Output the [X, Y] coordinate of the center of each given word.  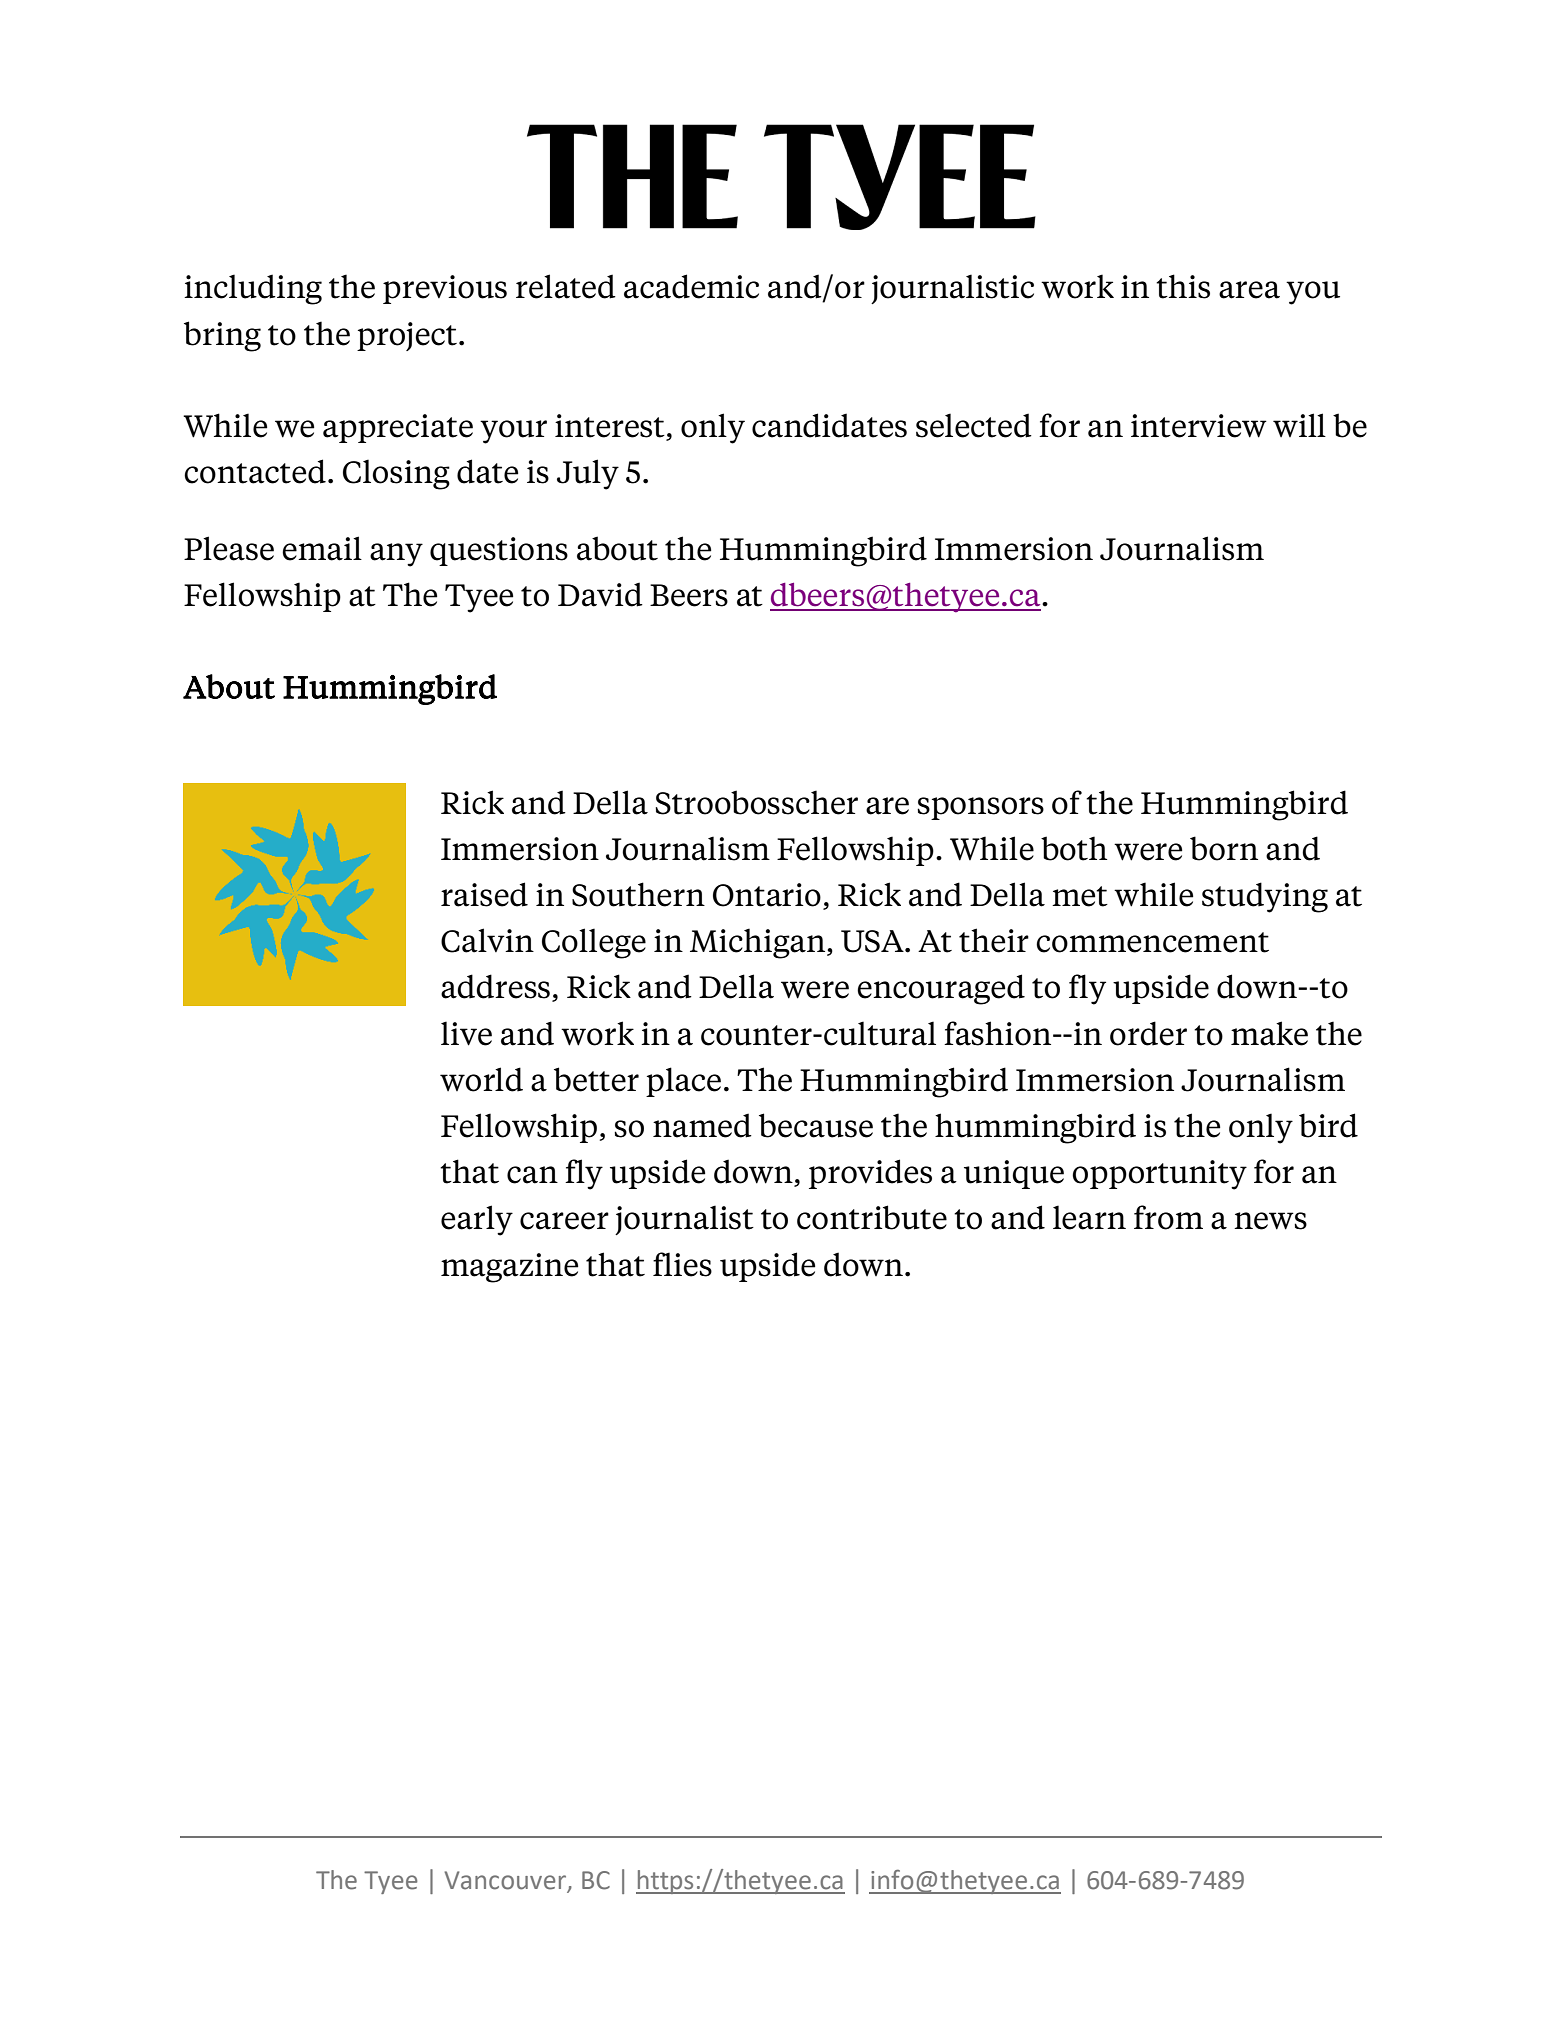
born [1224, 848]
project [407, 336]
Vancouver [506, 1881]
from [1168, 1217]
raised [484, 894]
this [1183, 286]
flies [682, 1264]
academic [691, 286]
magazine [509, 1268]
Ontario [767, 895]
